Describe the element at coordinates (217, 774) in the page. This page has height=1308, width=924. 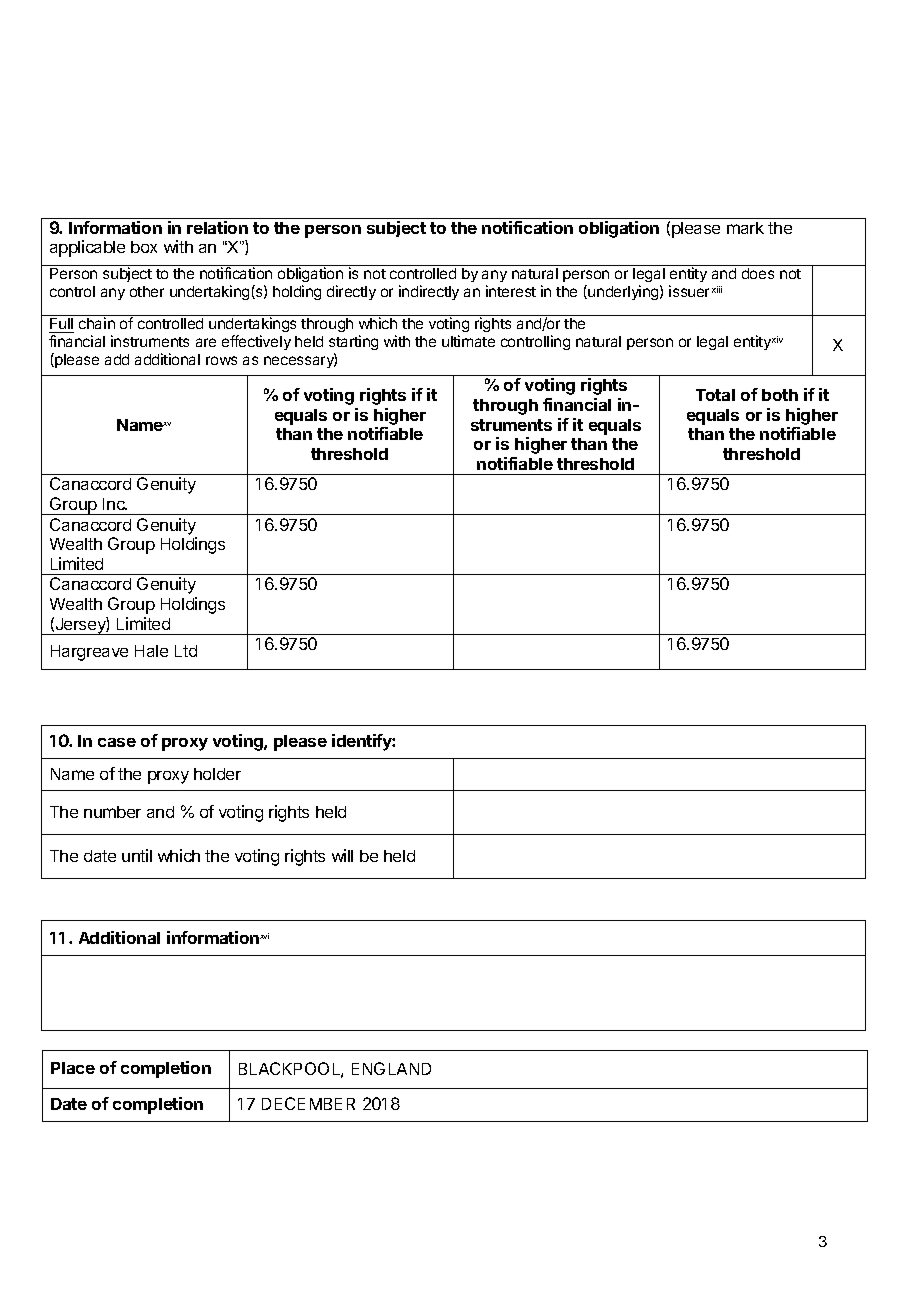
I see `holder` at that location.
